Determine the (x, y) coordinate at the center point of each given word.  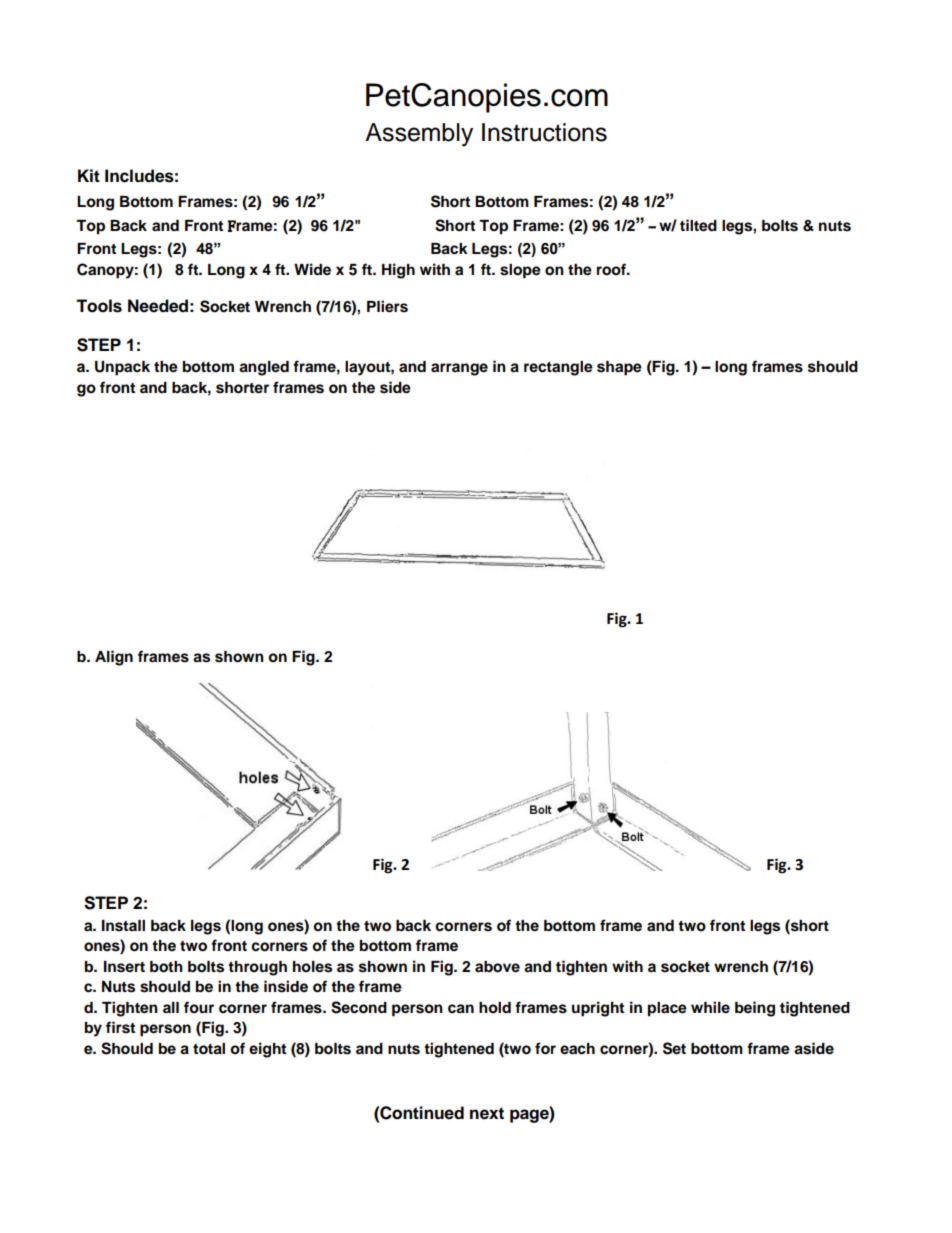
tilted (698, 225)
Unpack (122, 368)
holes (312, 967)
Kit (89, 175)
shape (619, 368)
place (667, 1009)
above (497, 967)
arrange (459, 369)
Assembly (419, 135)
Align (114, 658)
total (209, 1049)
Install (123, 926)
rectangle (558, 368)
